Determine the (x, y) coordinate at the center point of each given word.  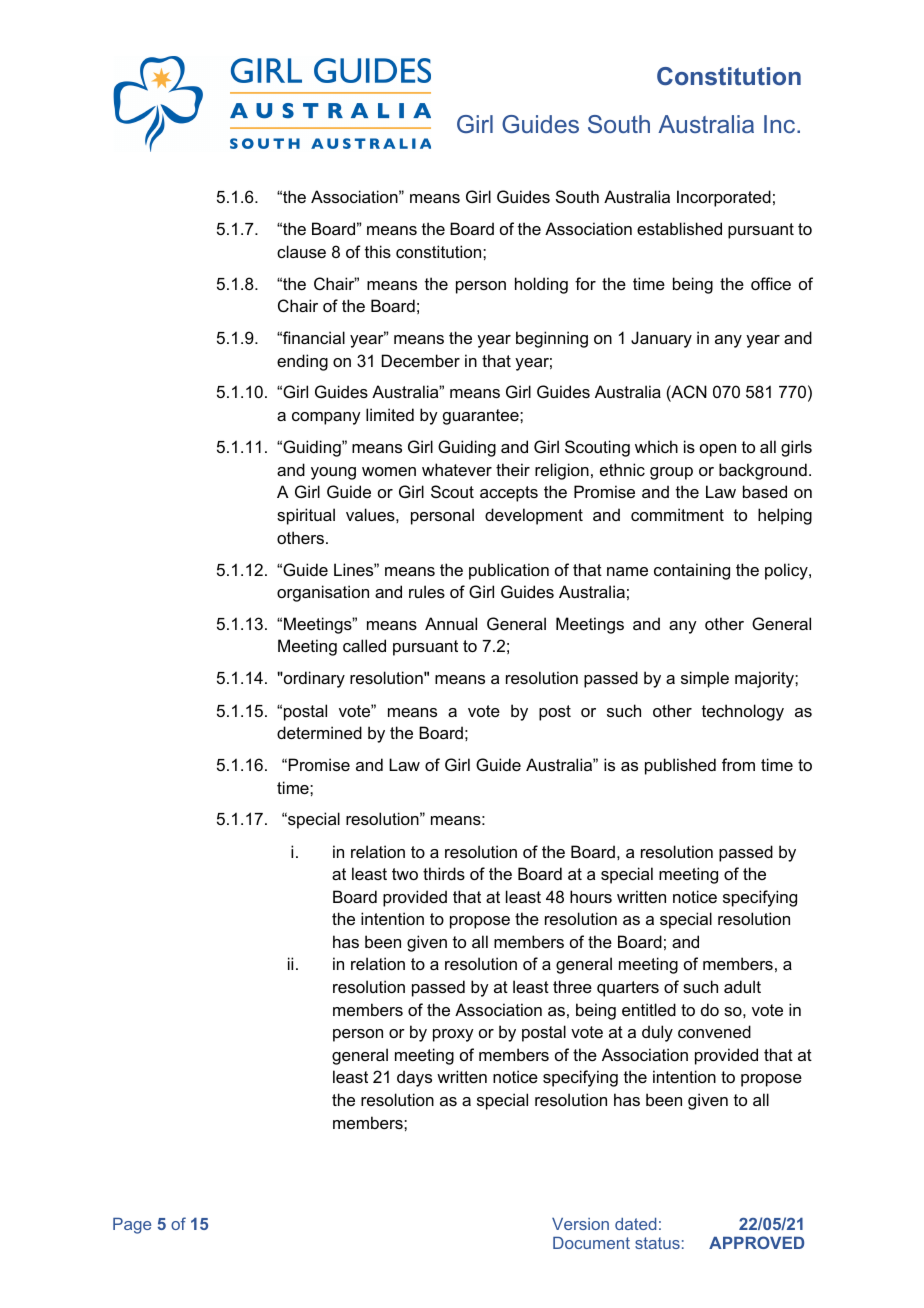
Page (132, 1226)
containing (692, 571)
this (378, 251)
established (679, 228)
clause (301, 251)
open (718, 450)
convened (714, 1031)
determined (319, 732)
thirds (444, 873)
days (414, 1078)
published (680, 766)
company (326, 418)
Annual (451, 623)
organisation (323, 593)
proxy (453, 1035)
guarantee (482, 417)
